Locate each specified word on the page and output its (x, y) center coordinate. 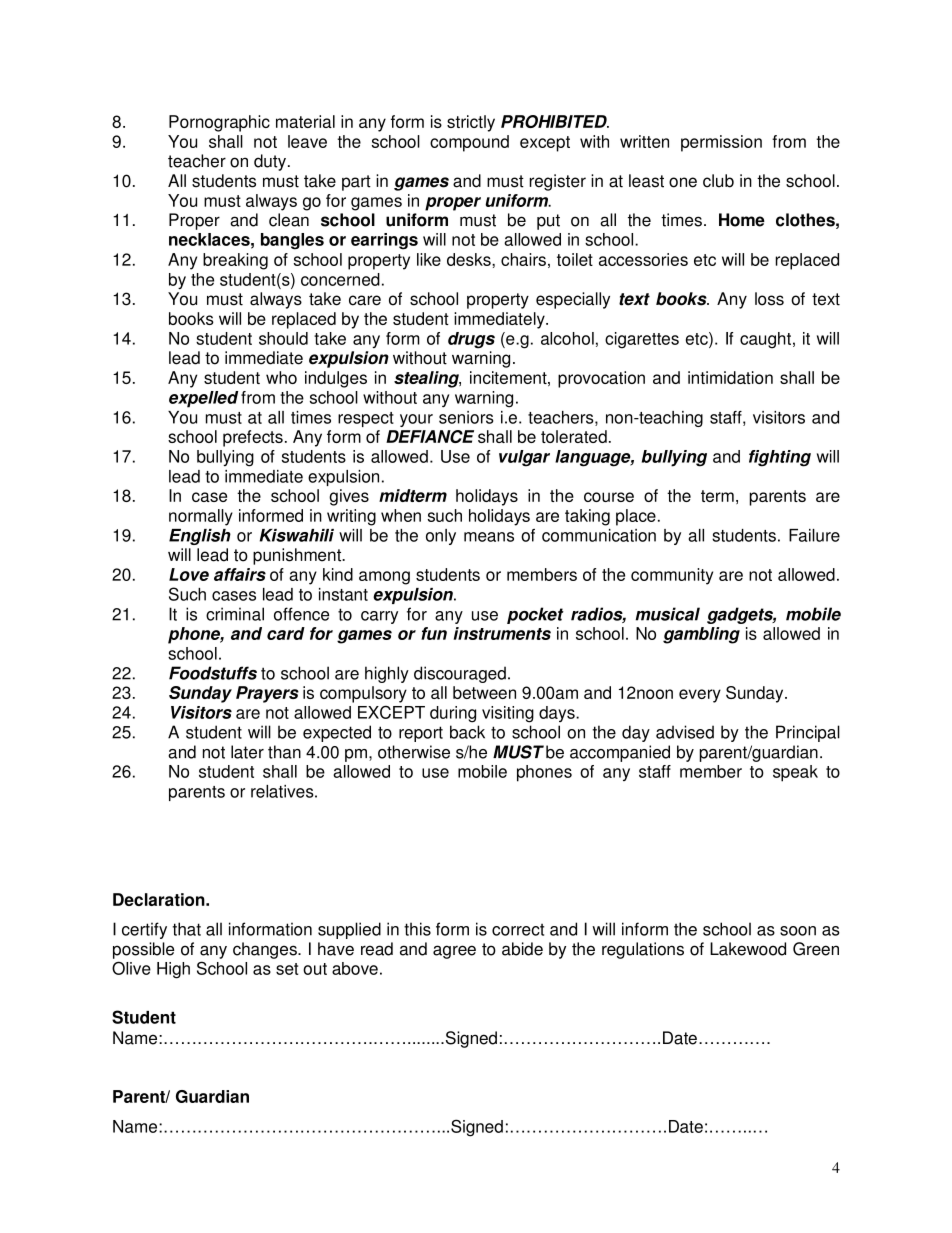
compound (469, 143)
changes (266, 950)
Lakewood (748, 949)
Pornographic (219, 123)
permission (721, 143)
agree (454, 952)
